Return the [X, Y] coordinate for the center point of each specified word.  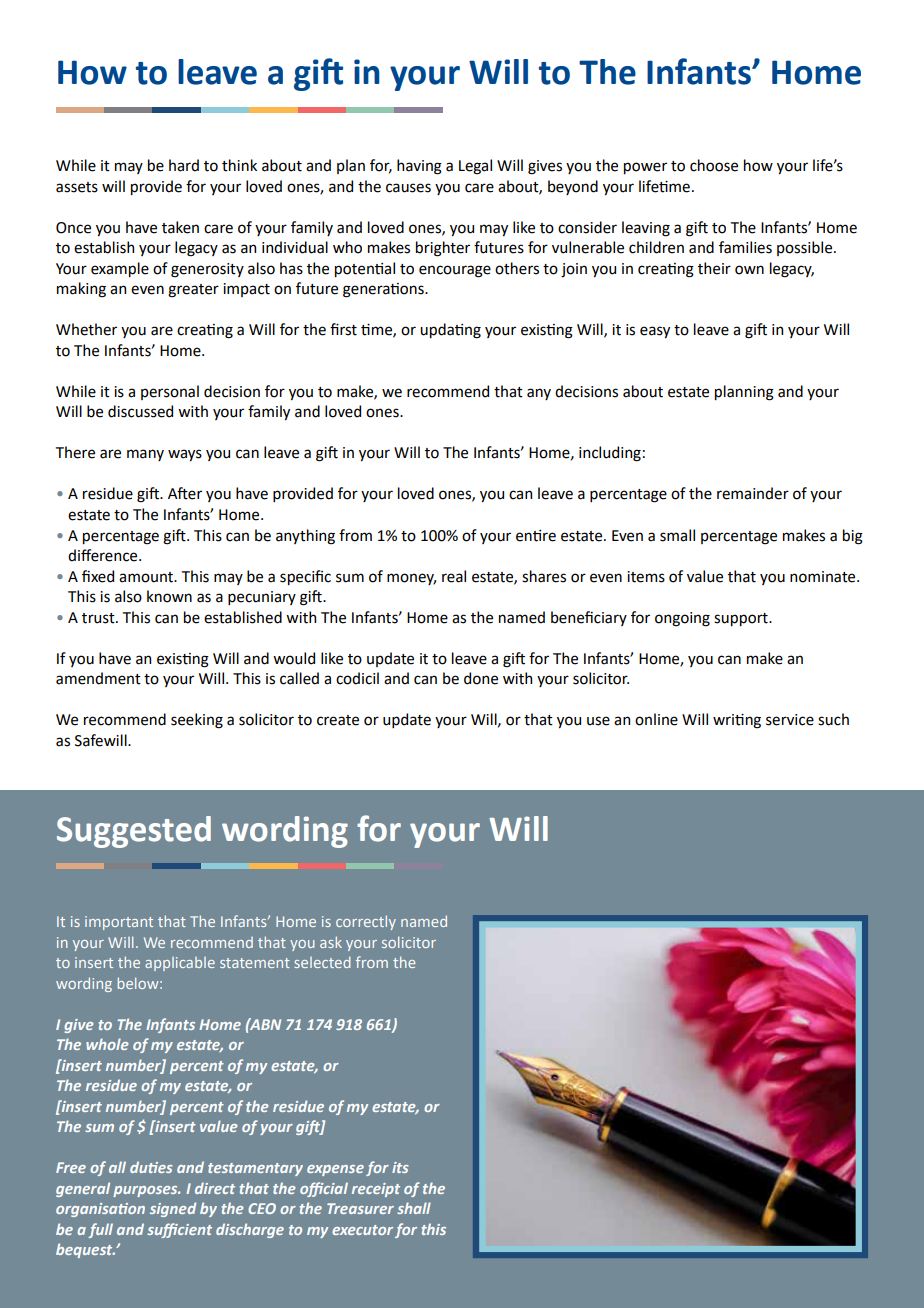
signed [173, 1209]
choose [714, 165]
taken [180, 227]
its [400, 1167]
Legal [475, 167]
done [481, 678]
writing [737, 721]
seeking [197, 721]
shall [414, 1208]
